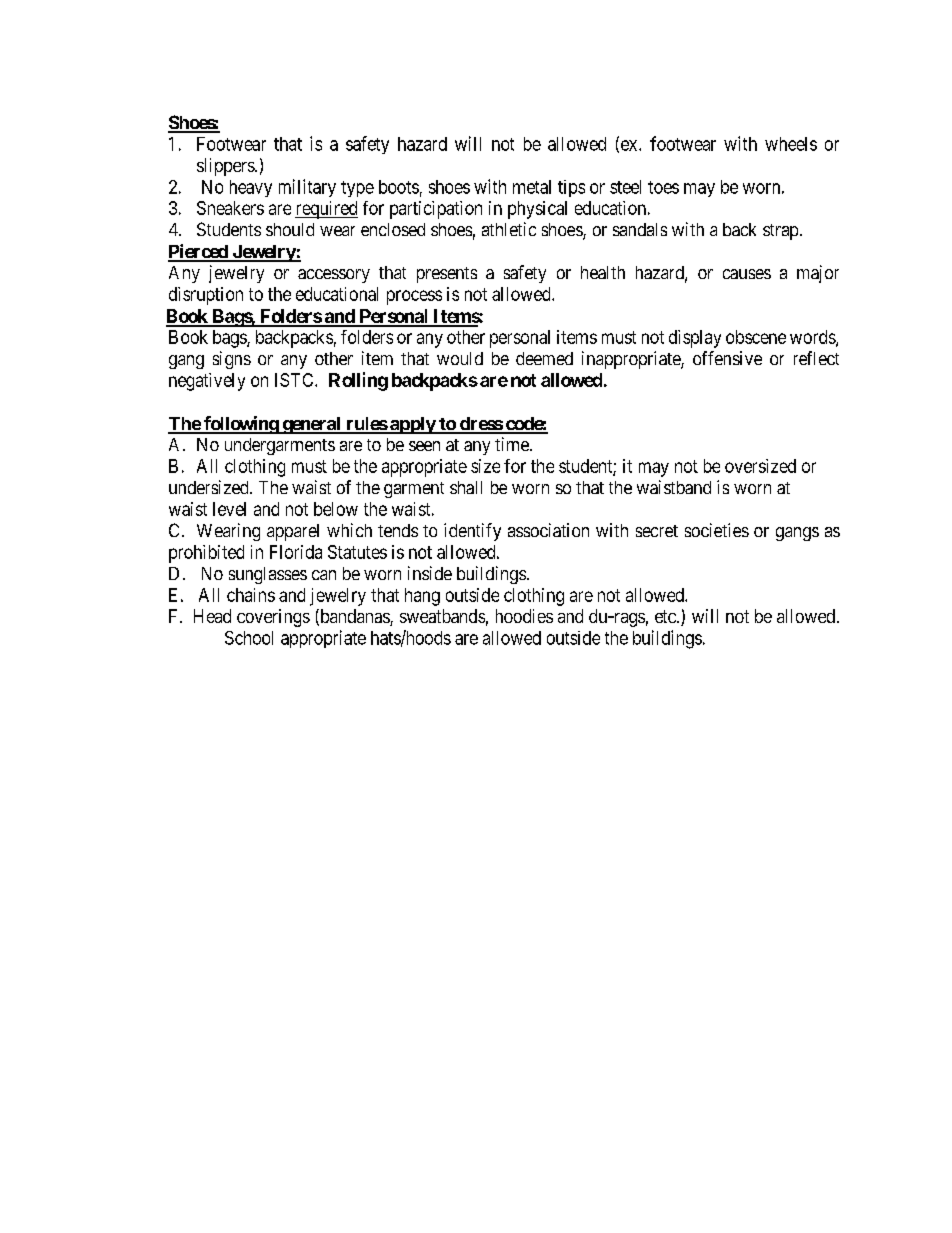  I want to click on metal, so click(532, 187).
